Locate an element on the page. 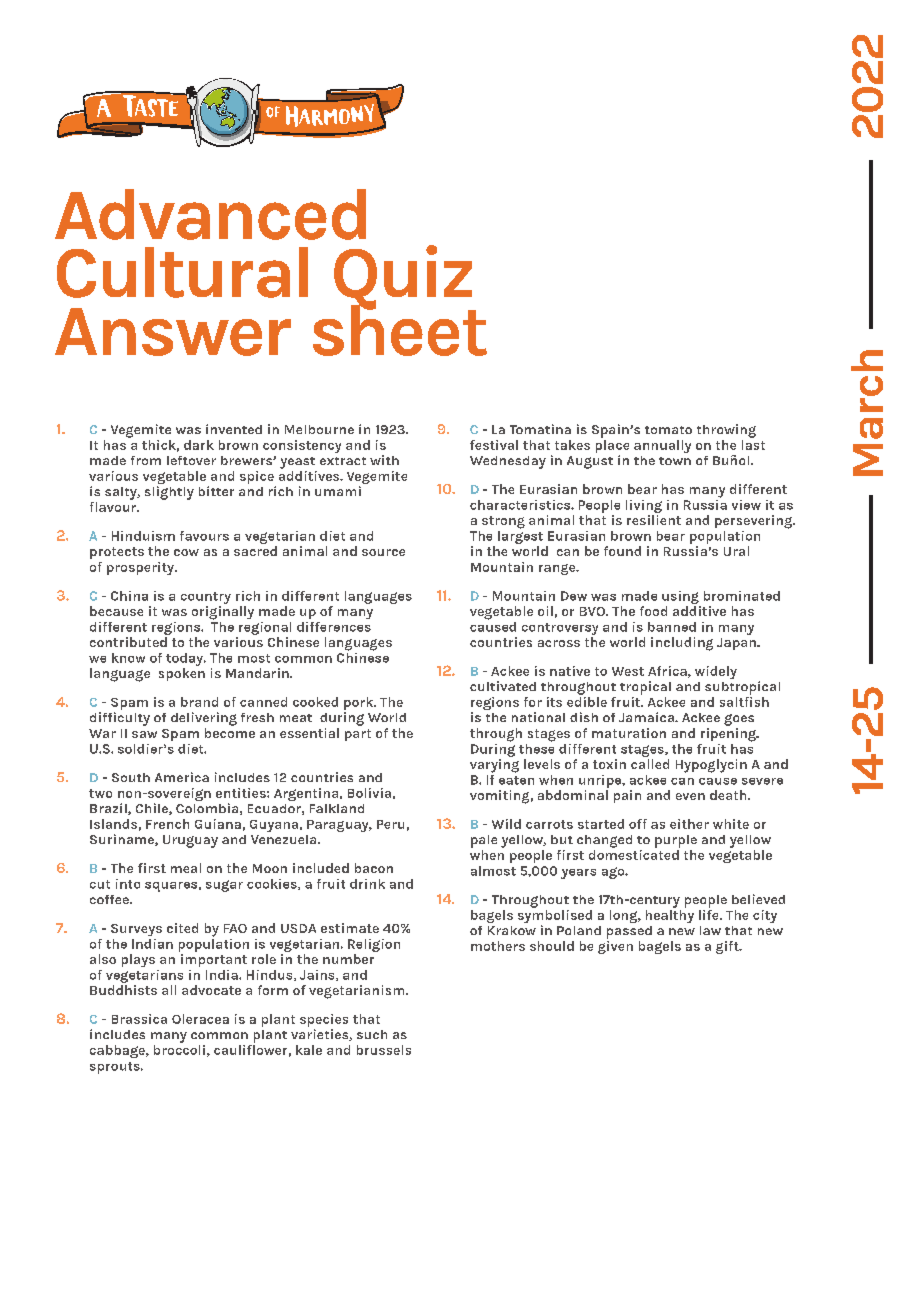  originally is located at coordinates (223, 613).
